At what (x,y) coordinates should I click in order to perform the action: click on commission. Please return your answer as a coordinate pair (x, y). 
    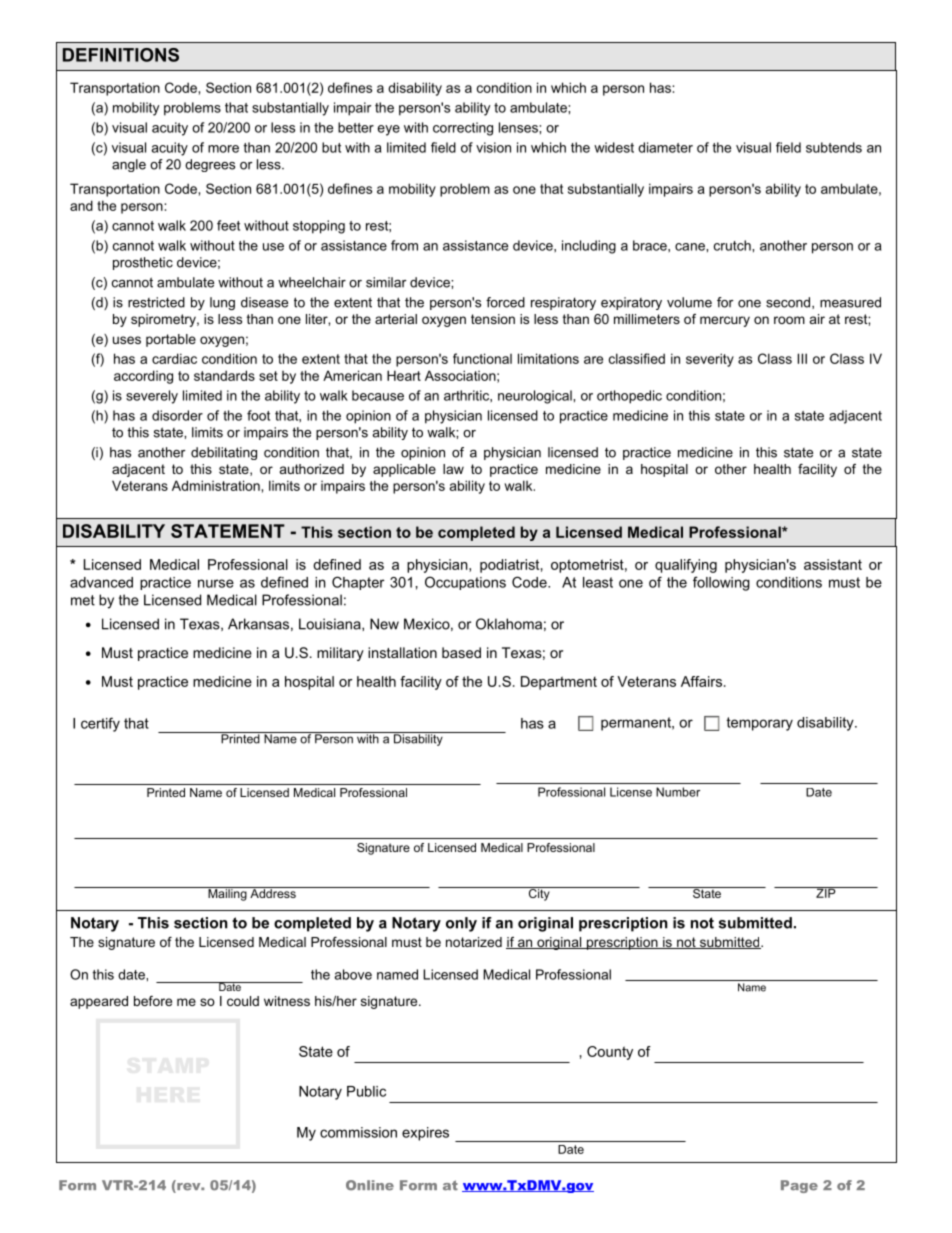
    Looking at the image, I should click on (358, 1132).
